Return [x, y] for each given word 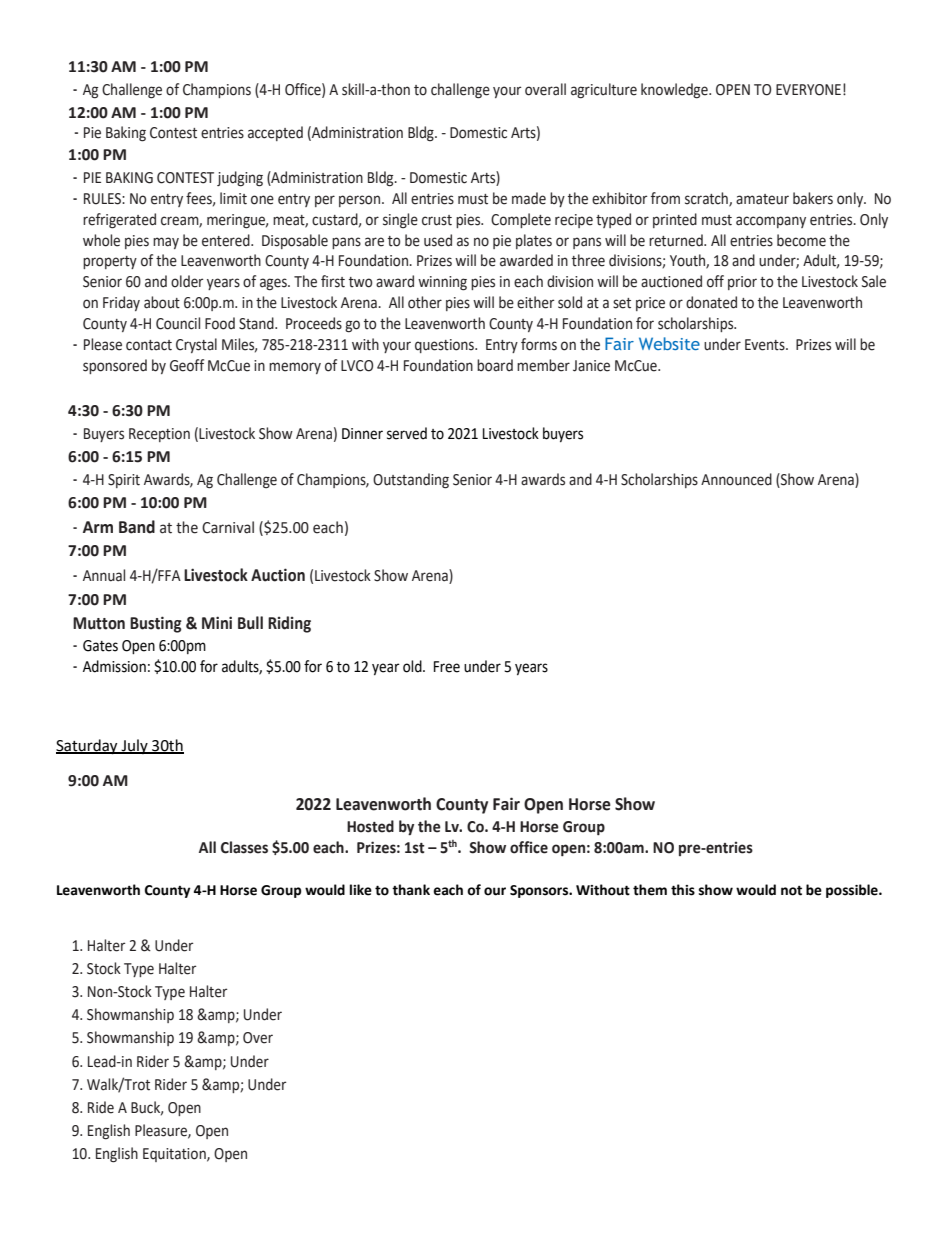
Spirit [124, 481]
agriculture [604, 91]
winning [442, 283]
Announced [736, 479]
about [162, 302]
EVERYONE [808, 90]
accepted [275, 133]
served [407, 433]
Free [447, 667]
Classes [244, 847]
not [791, 891]
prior [742, 283]
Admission [114, 666]
